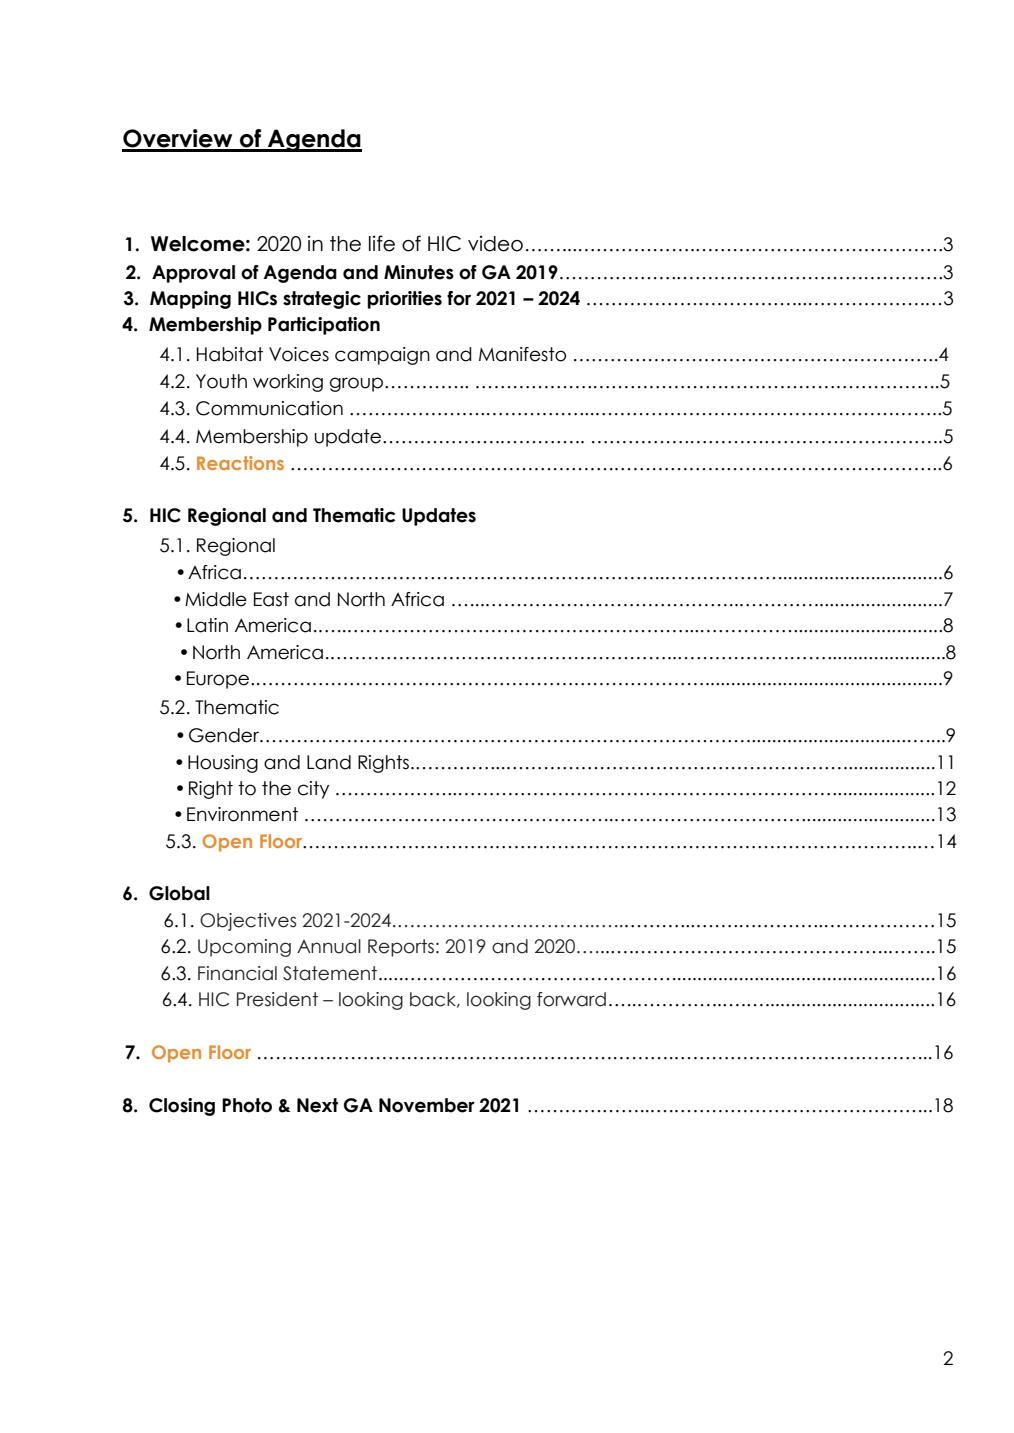 This screenshot has height=1433, width=1014. Describe the element at coordinates (193, 274) in the screenshot. I see `Approval` at that location.
